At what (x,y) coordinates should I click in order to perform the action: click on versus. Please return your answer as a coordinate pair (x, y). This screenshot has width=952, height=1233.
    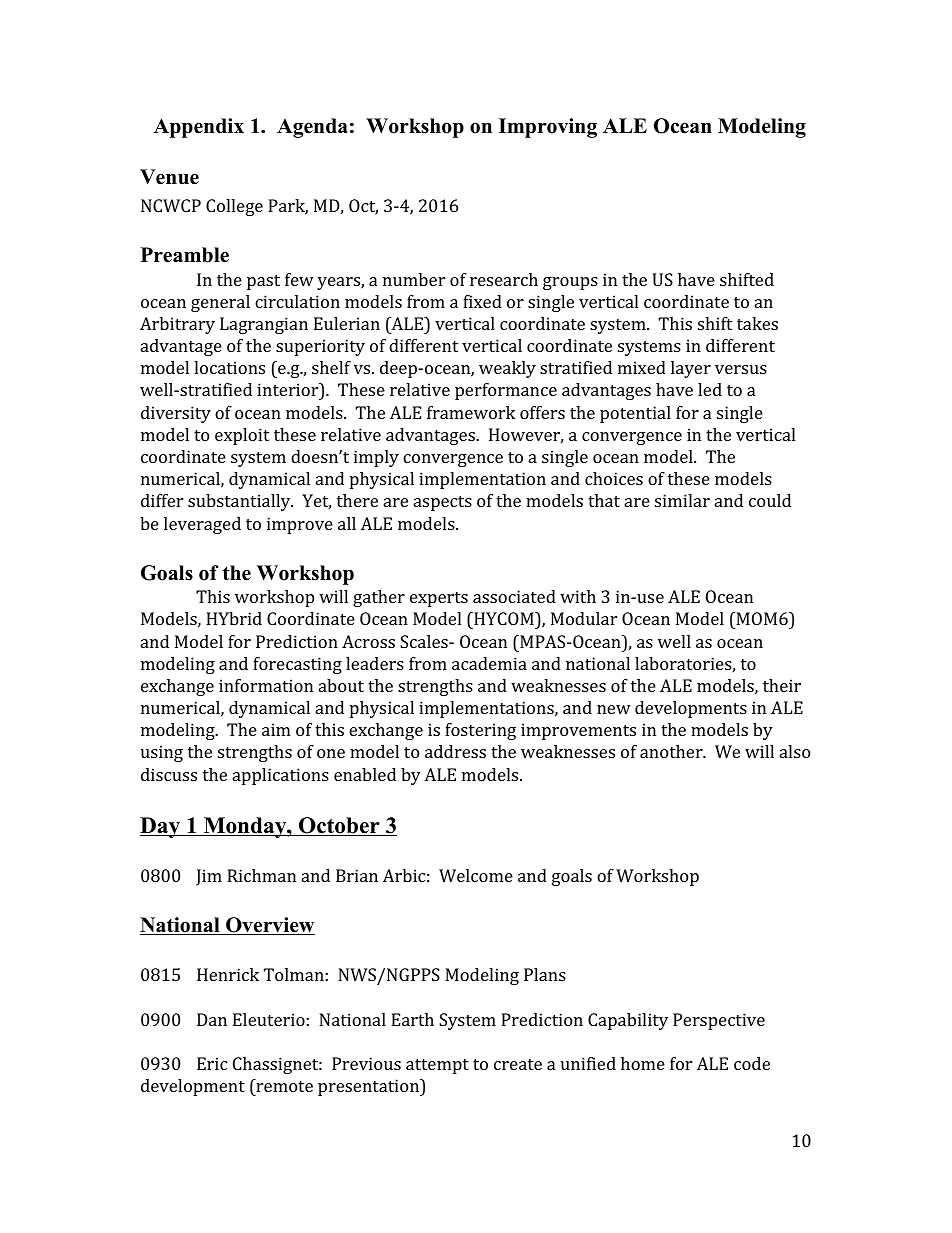
    Looking at the image, I should click on (741, 369).
